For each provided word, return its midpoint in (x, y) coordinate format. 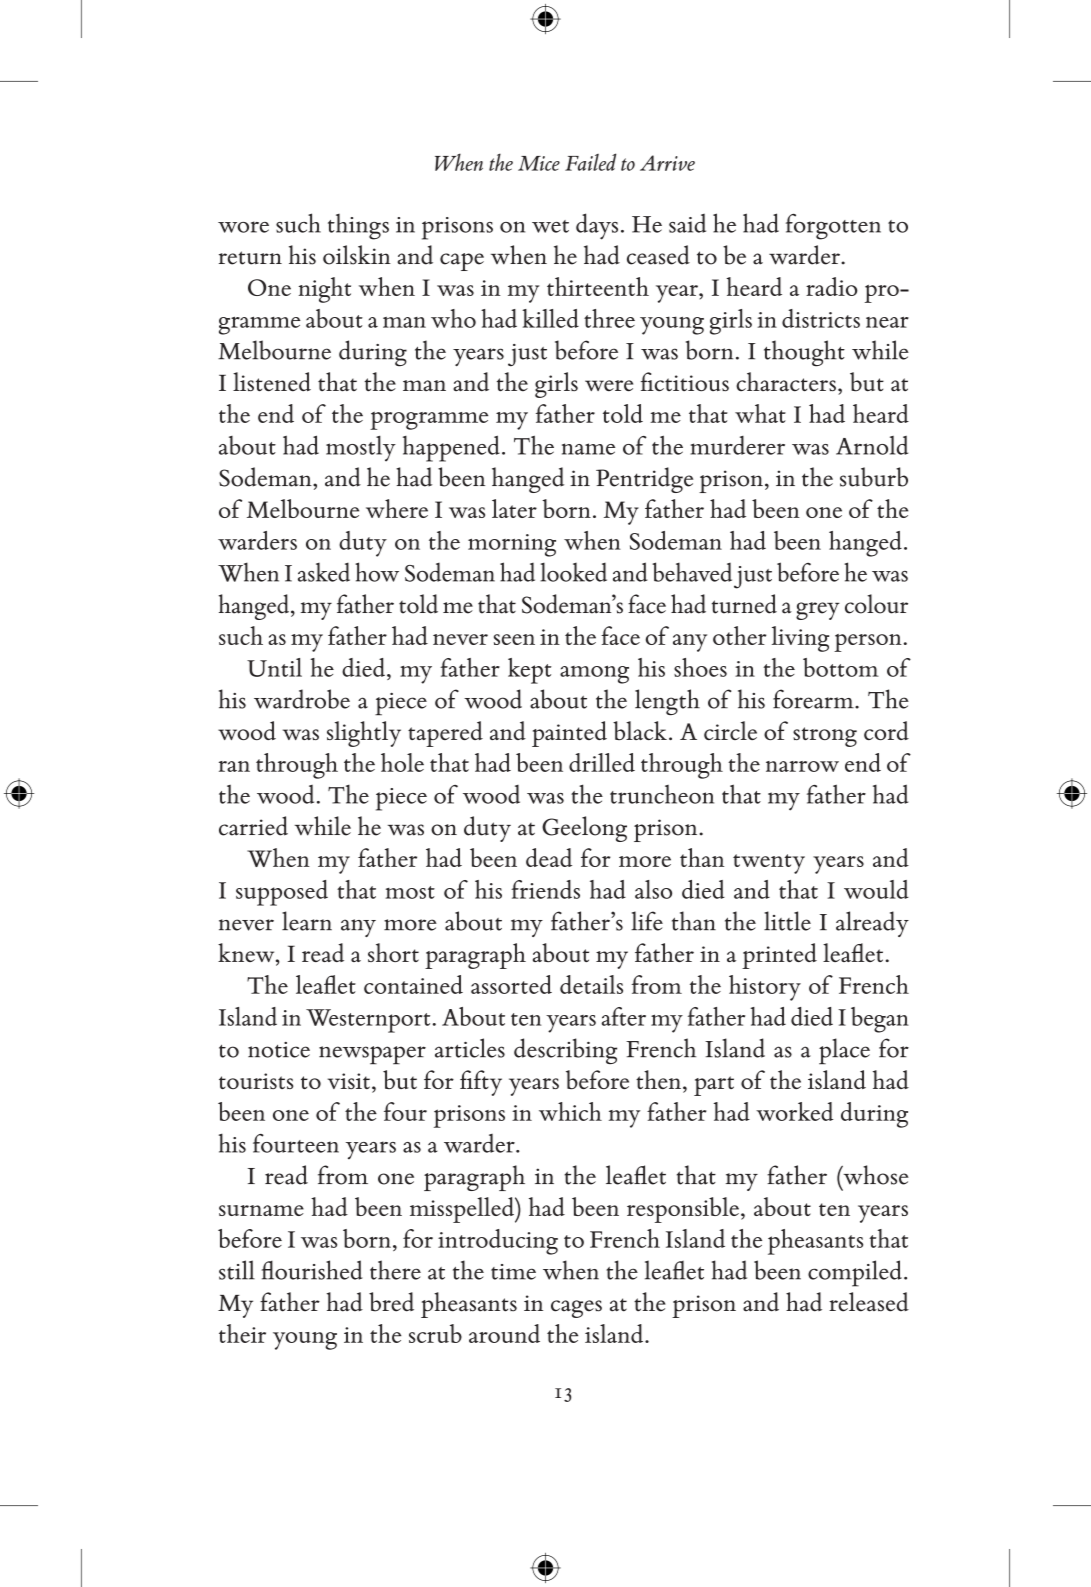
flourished (312, 1270)
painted (569, 734)
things (358, 227)
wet (550, 226)
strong (825, 737)
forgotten (833, 227)
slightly (364, 734)
